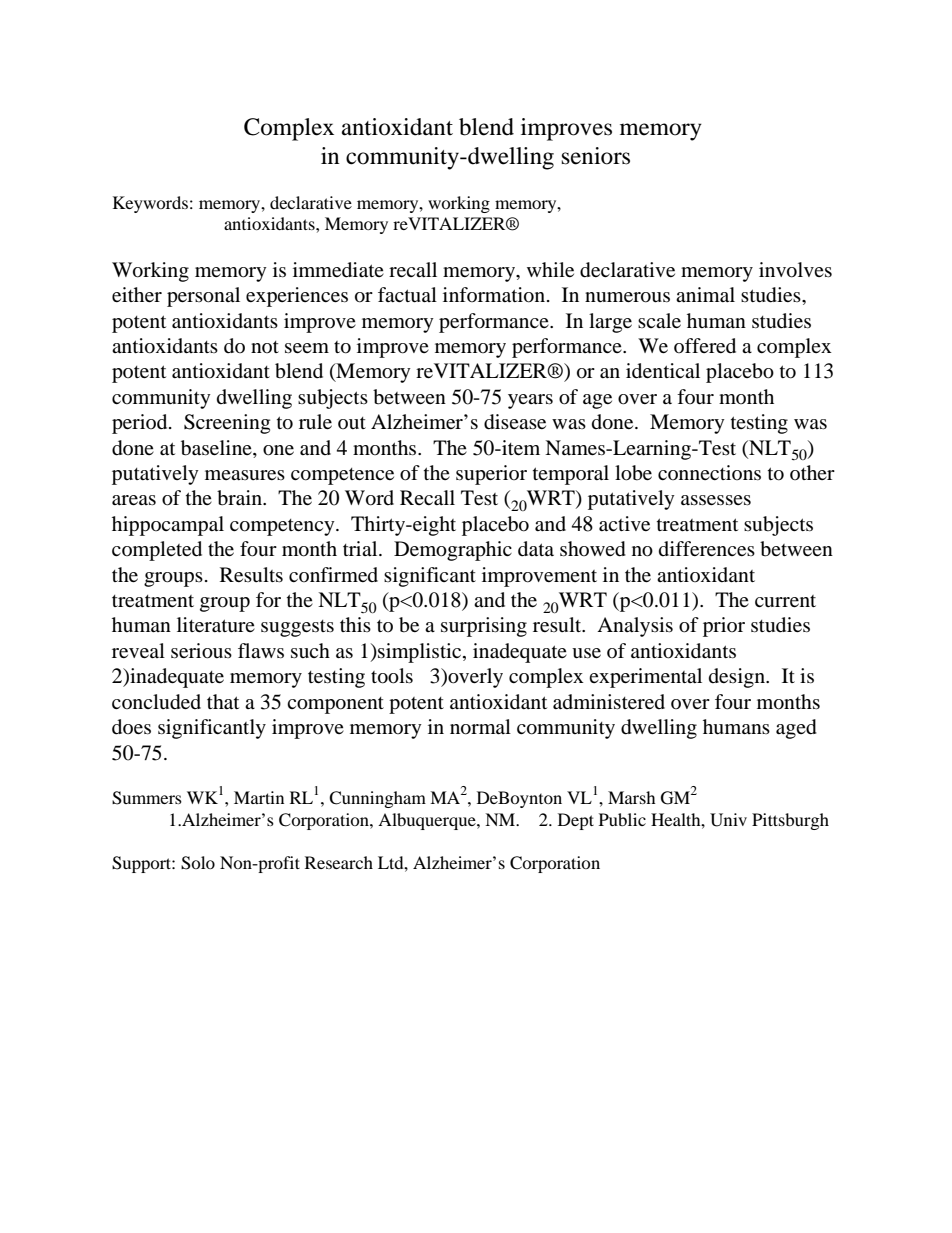 This page has height=1233, width=952. Describe the element at coordinates (428, 821) in the page. I see `Albuquerque` at that location.
